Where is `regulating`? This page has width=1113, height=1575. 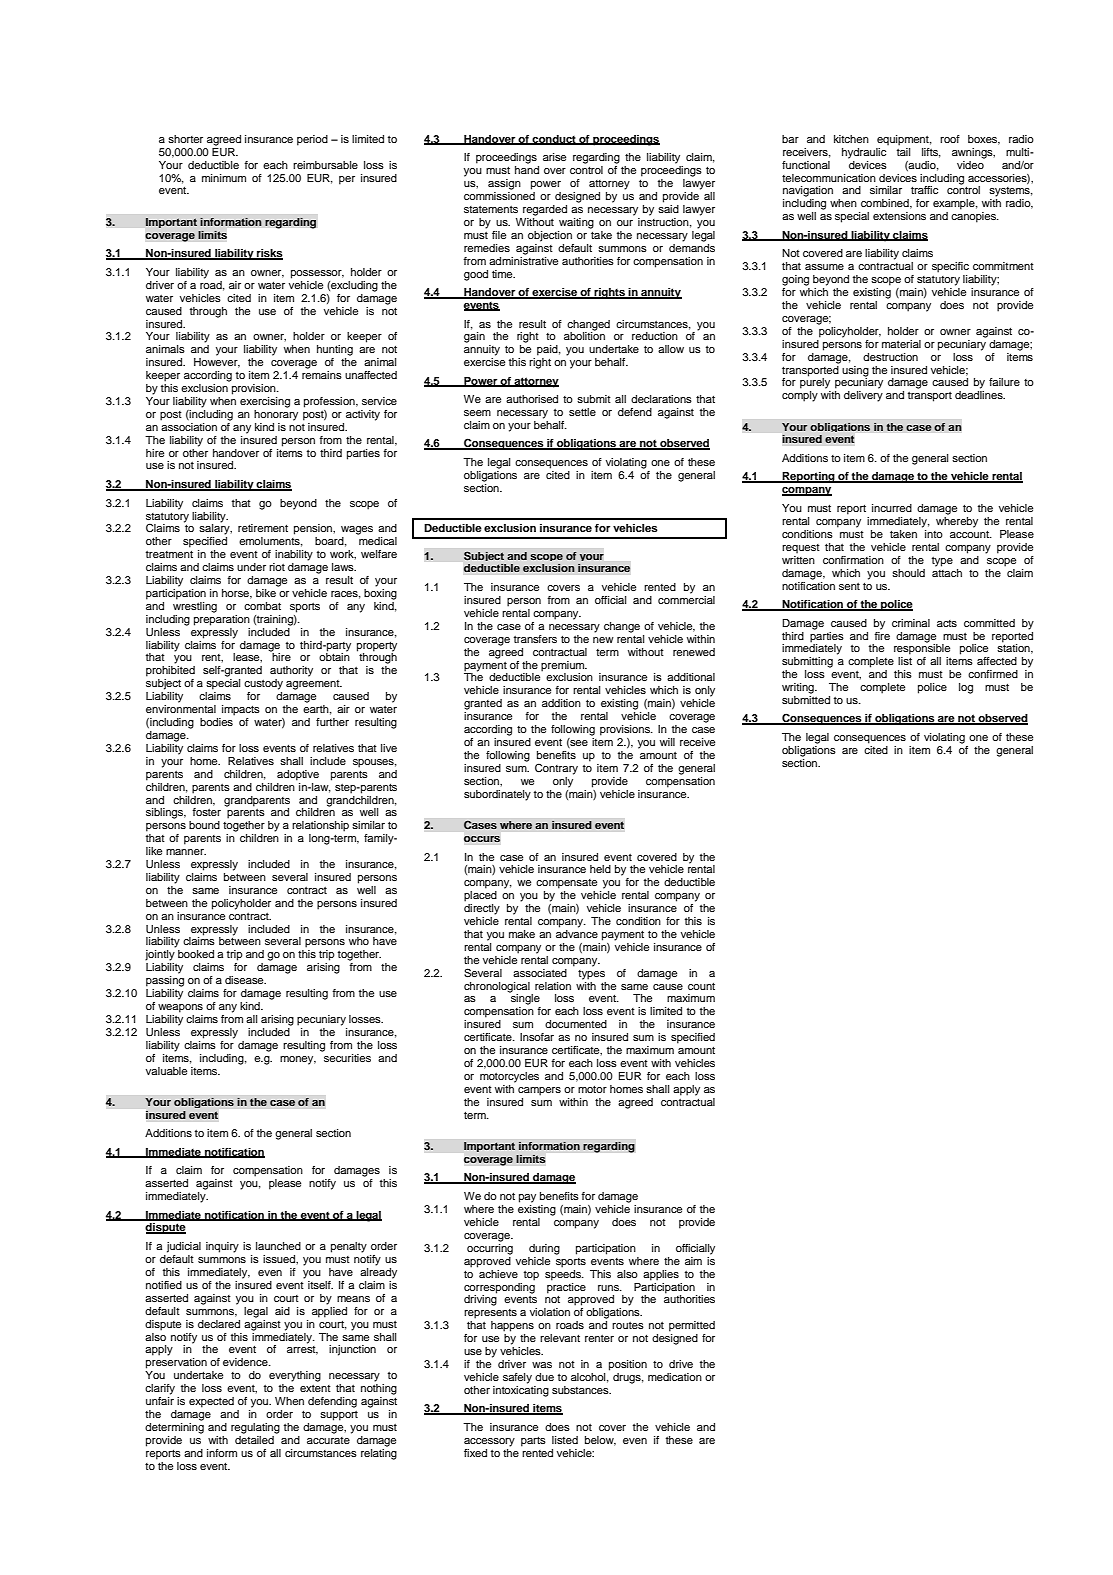 regulating is located at coordinates (255, 1428).
